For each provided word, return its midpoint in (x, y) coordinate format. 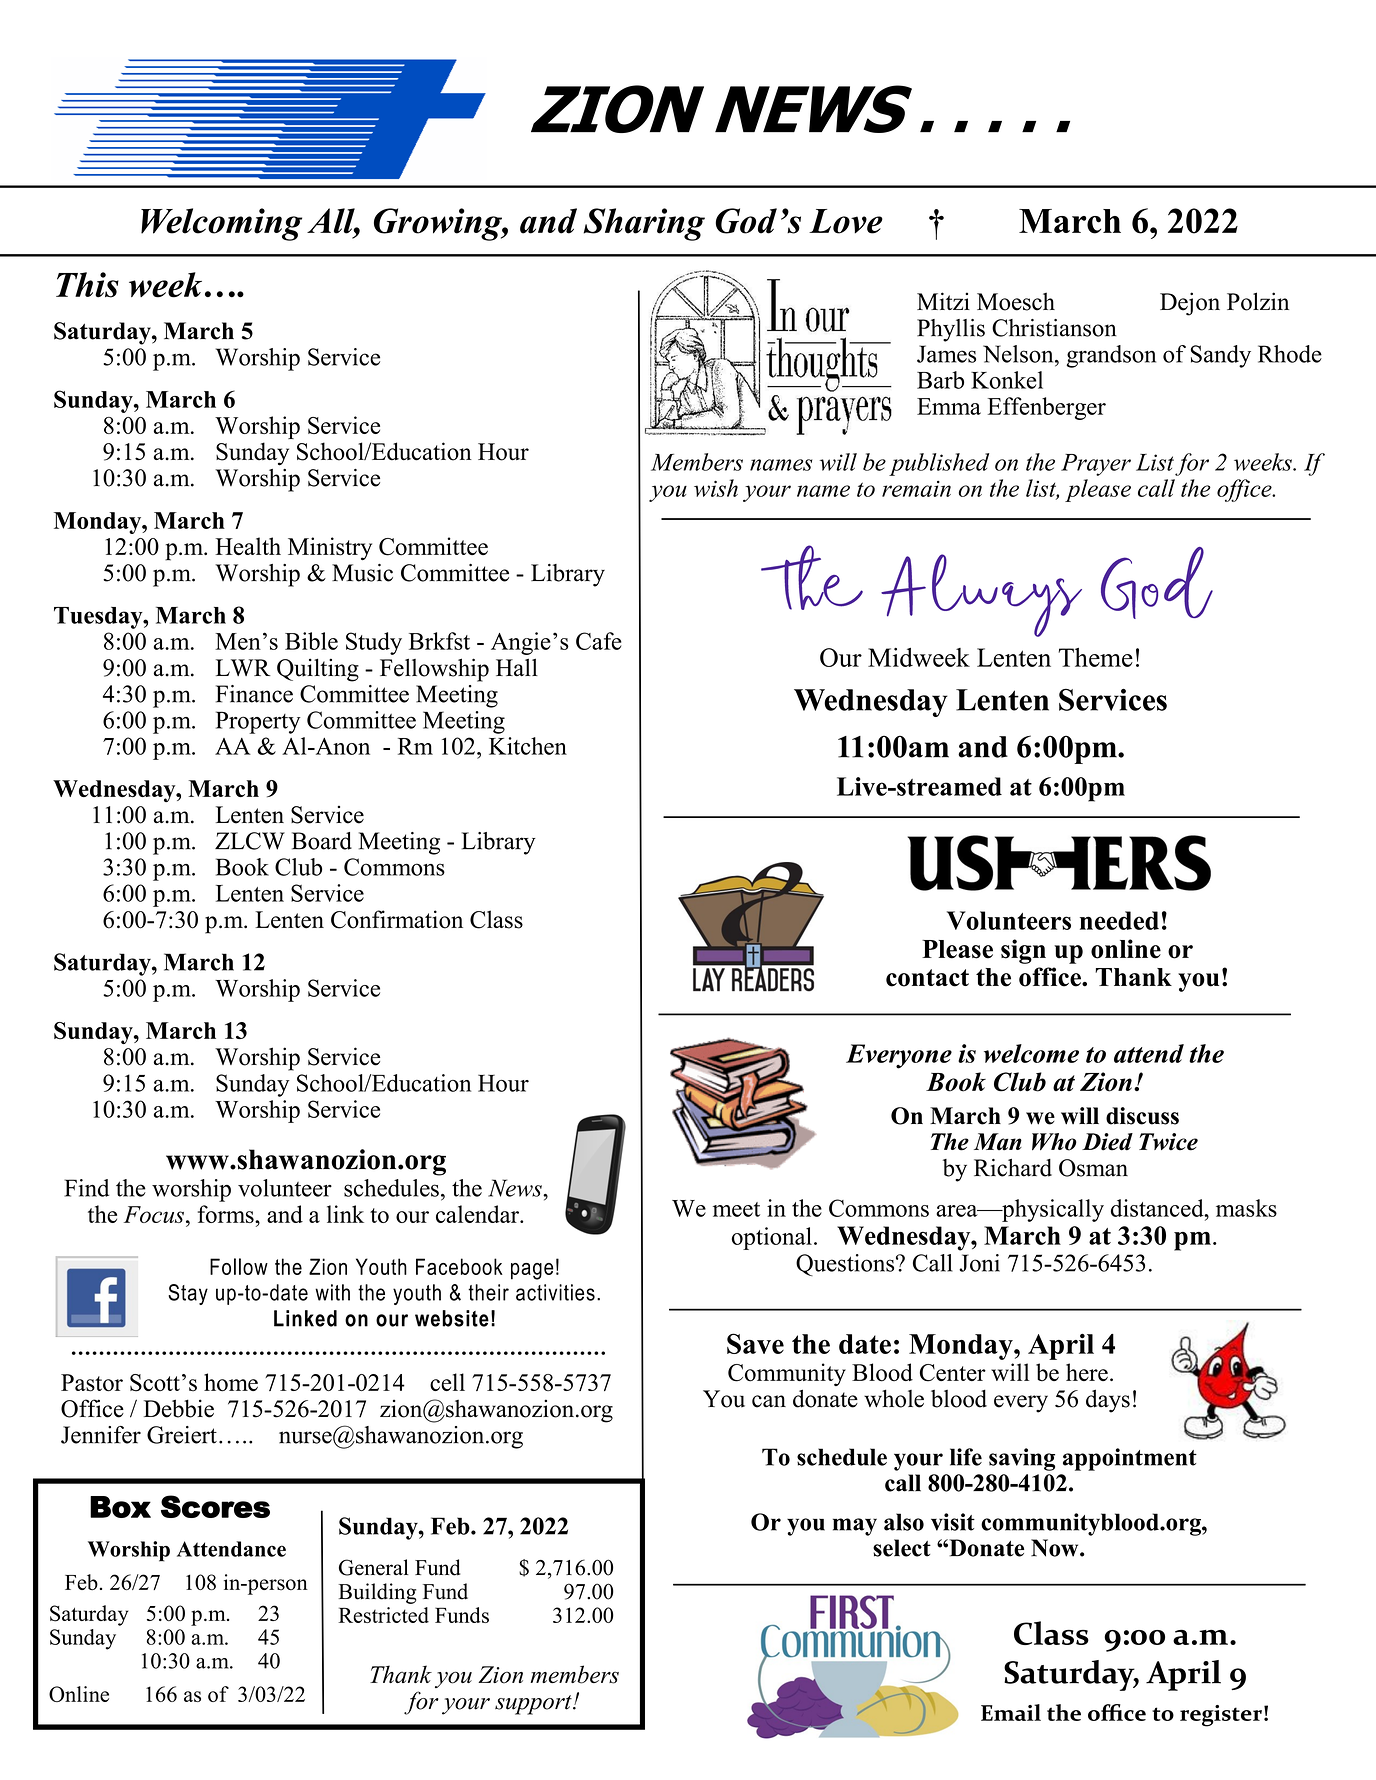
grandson (1111, 356)
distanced (1158, 1208)
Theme (1096, 657)
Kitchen (528, 746)
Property (258, 722)
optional (772, 1238)
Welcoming (221, 224)
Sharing (644, 224)
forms (227, 1214)
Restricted (383, 1615)
